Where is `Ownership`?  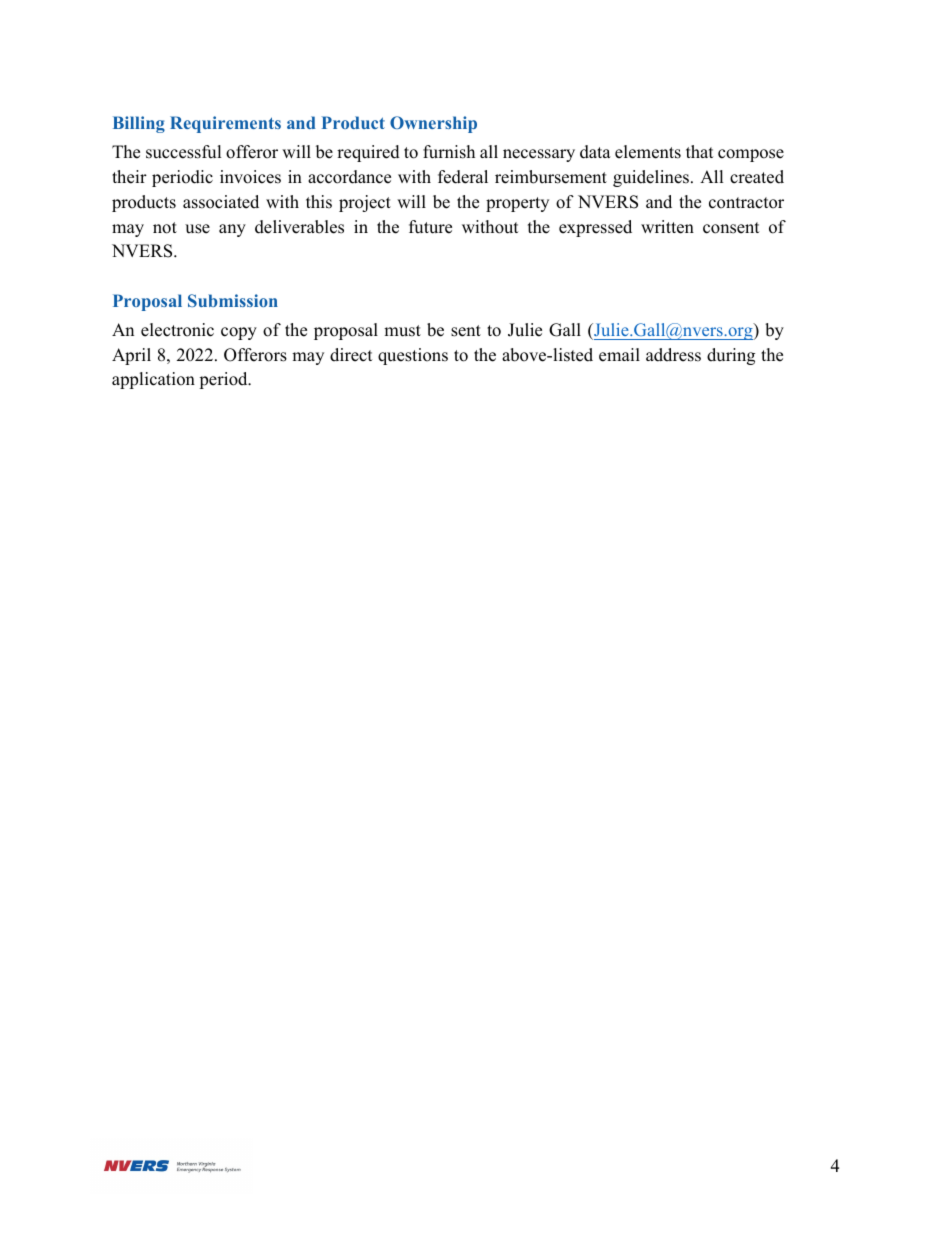 Ownership is located at coordinates (433, 124).
